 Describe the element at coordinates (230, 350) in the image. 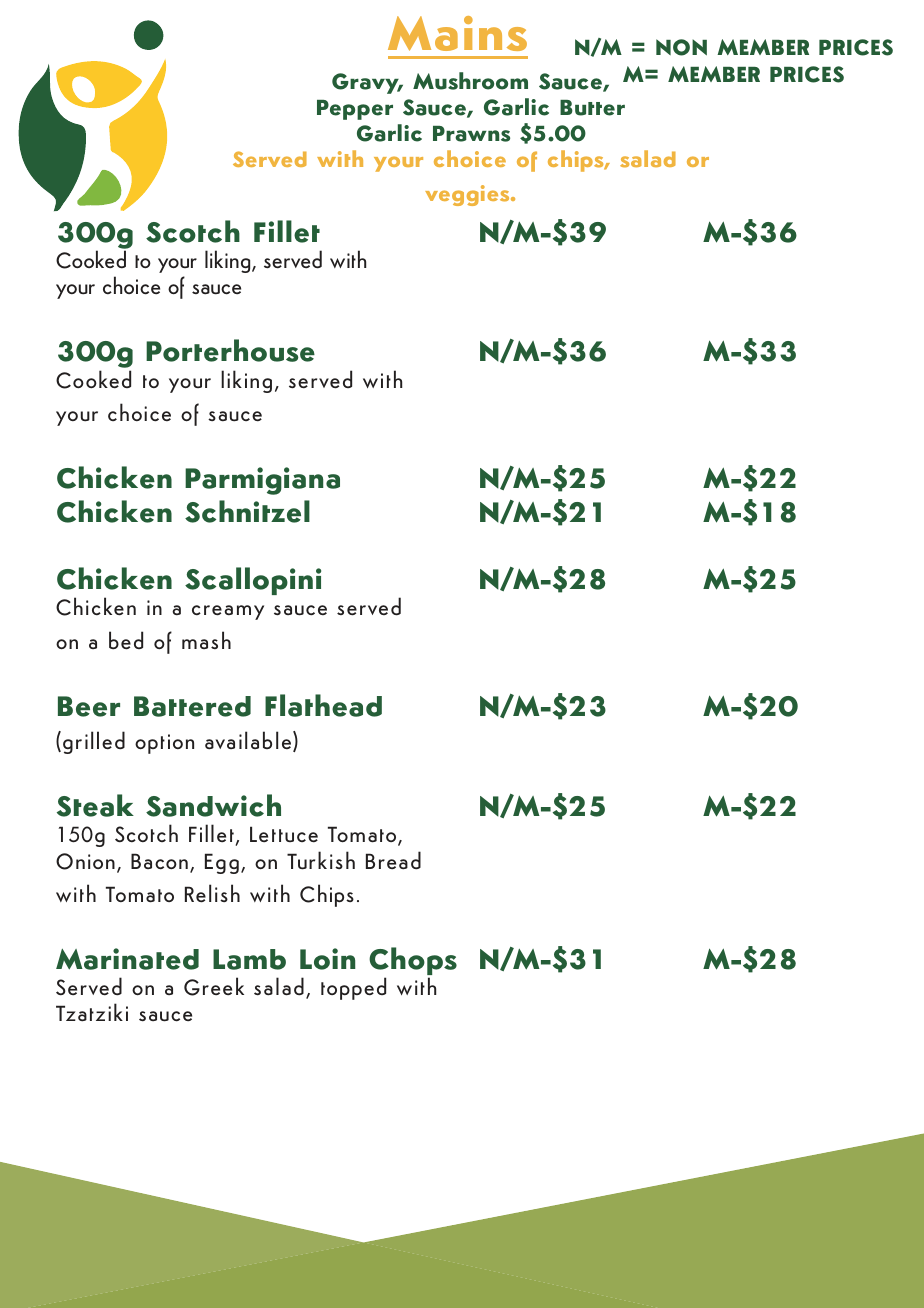

I see `Porterhouse` at that location.
